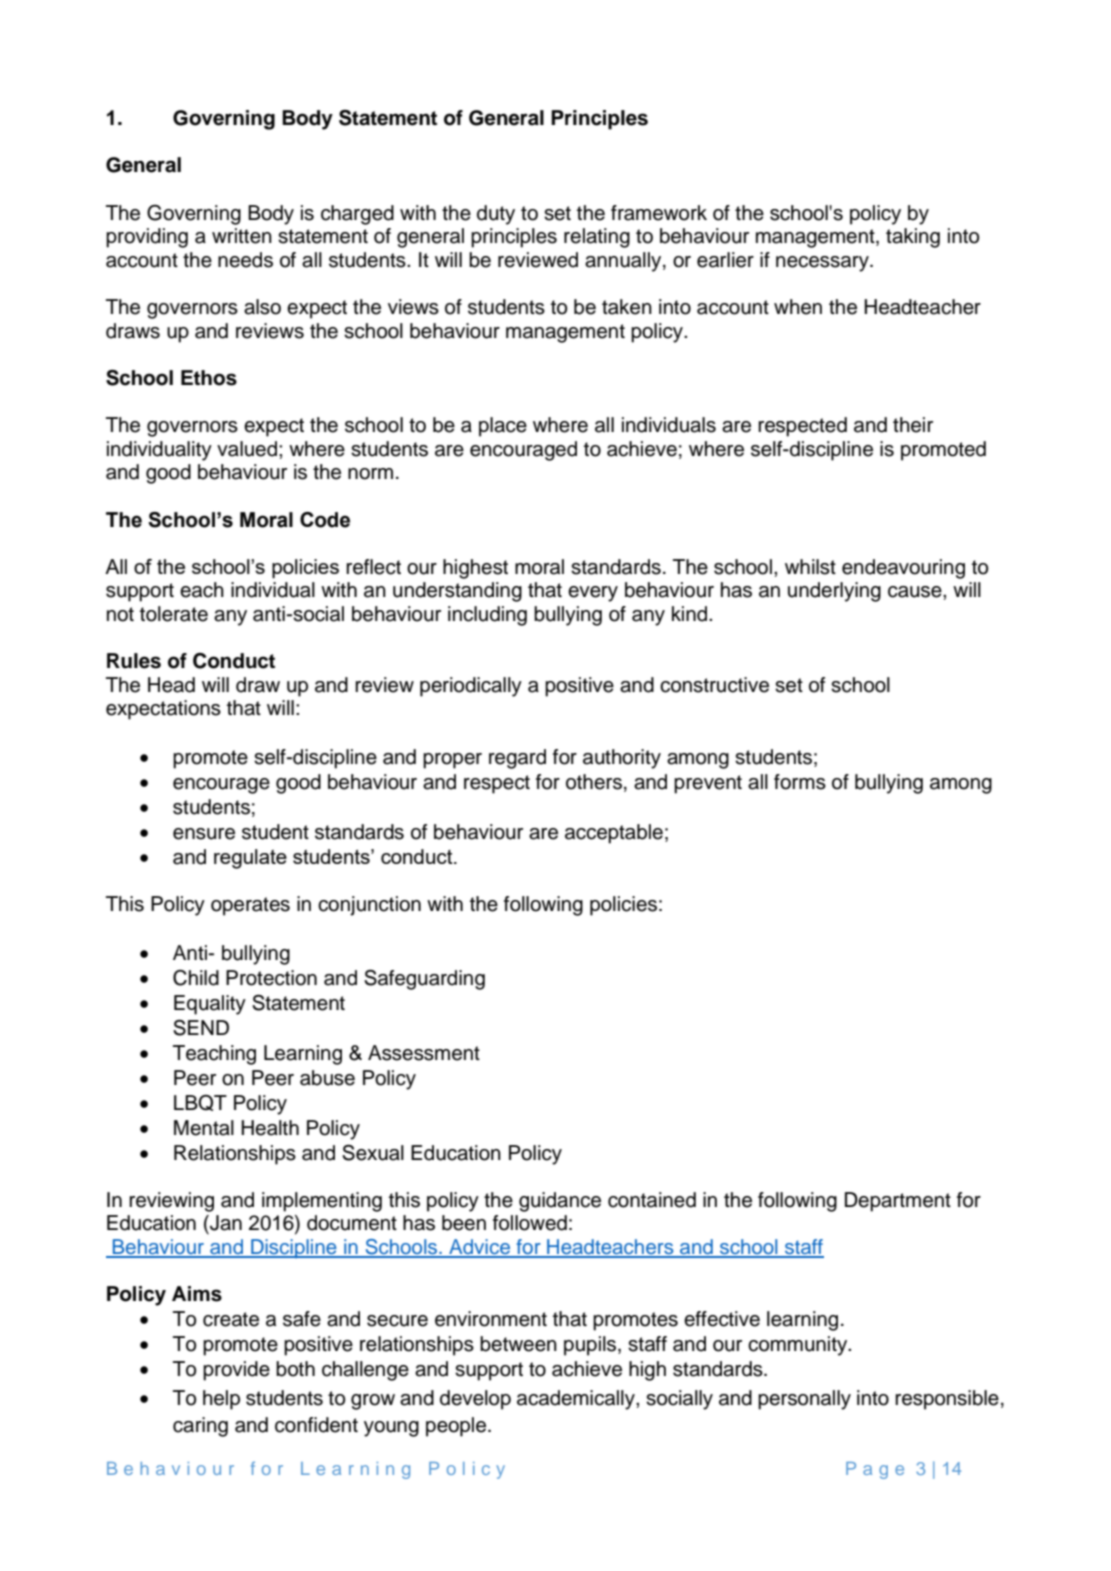 This screenshot has height=1571, width=1111. I want to click on ensure, so click(204, 834).
